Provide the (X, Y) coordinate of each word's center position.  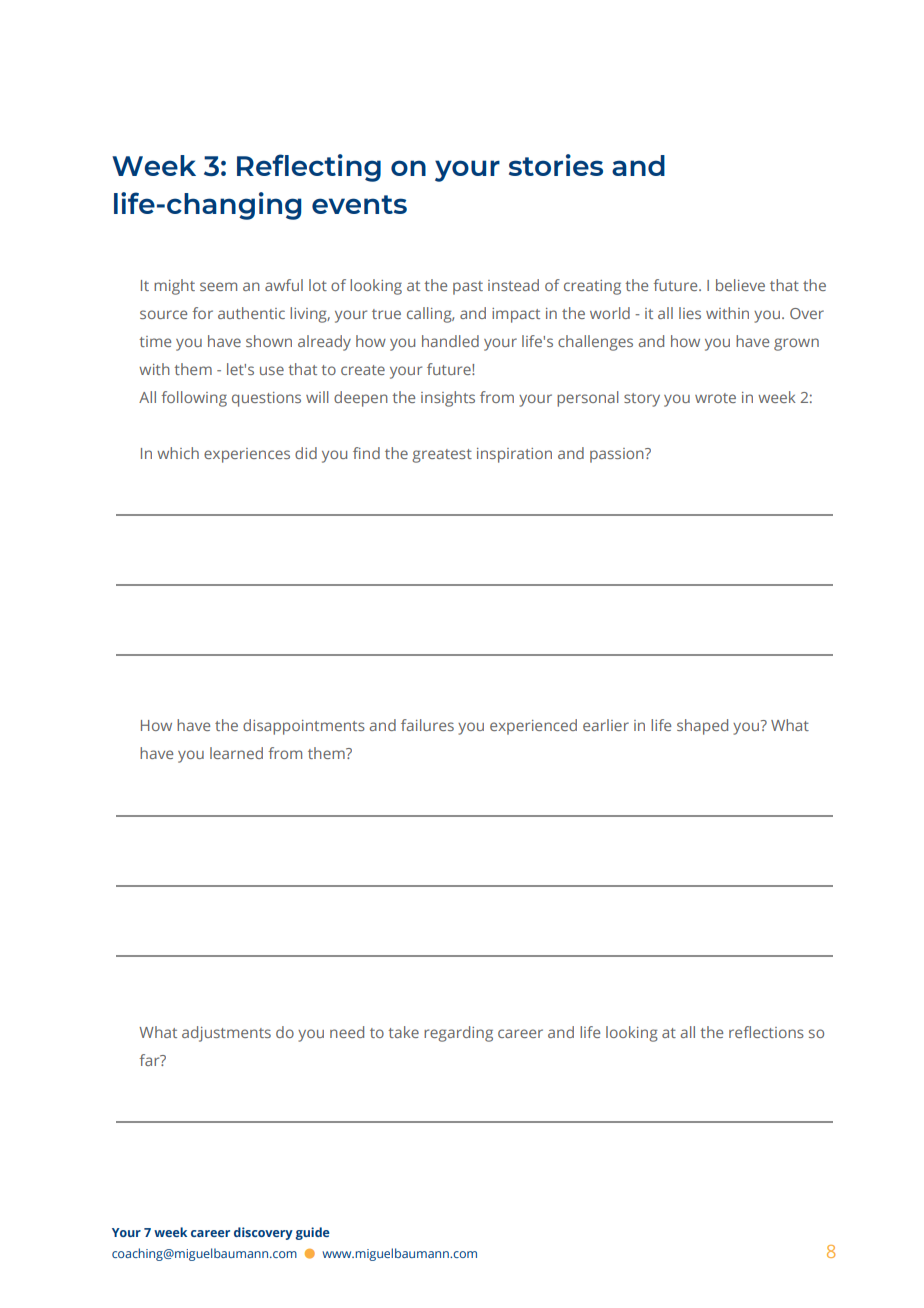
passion (618, 455)
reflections (766, 1032)
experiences (247, 455)
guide (313, 1233)
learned (236, 753)
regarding (458, 1034)
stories (556, 165)
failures (427, 725)
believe (740, 285)
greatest (442, 456)
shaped (702, 727)
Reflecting (309, 168)
